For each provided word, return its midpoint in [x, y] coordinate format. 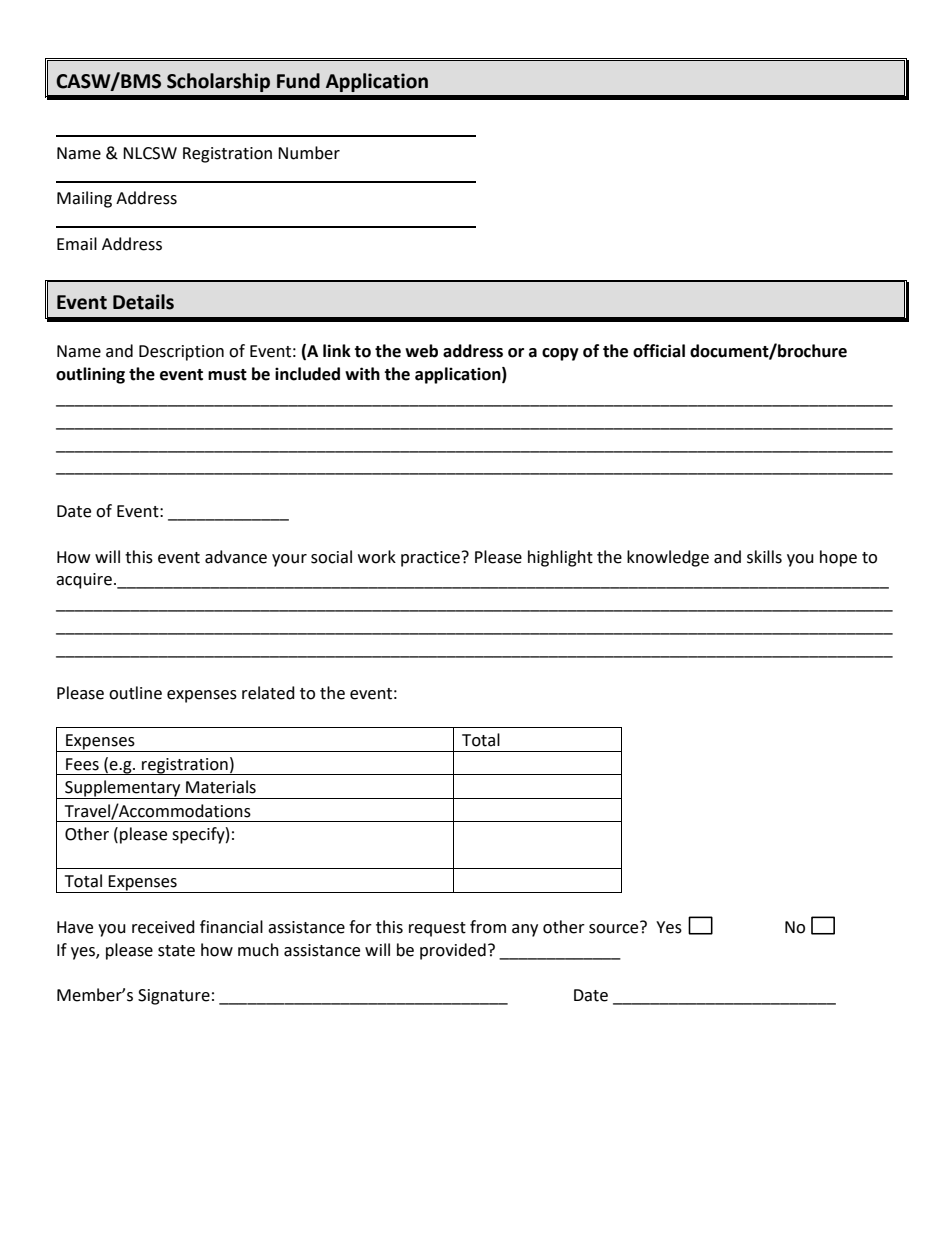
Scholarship [218, 82]
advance [236, 557]
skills [764, 557]
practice [430, 559]
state [176, 951]
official [659, 351]
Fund [298, 81]
